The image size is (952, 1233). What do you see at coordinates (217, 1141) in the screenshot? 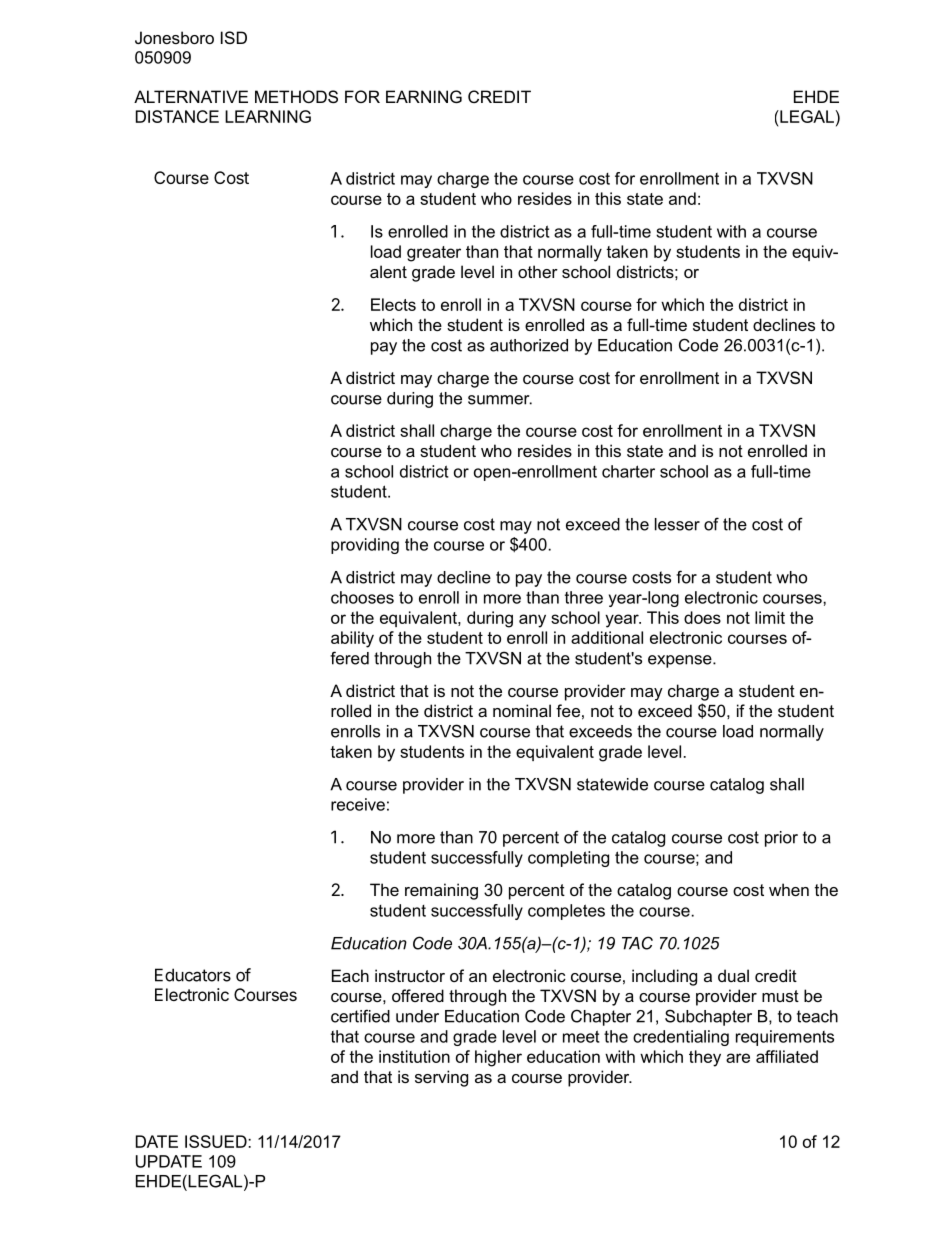
I see `ISSUED` at bounding box center [217, 1141].
